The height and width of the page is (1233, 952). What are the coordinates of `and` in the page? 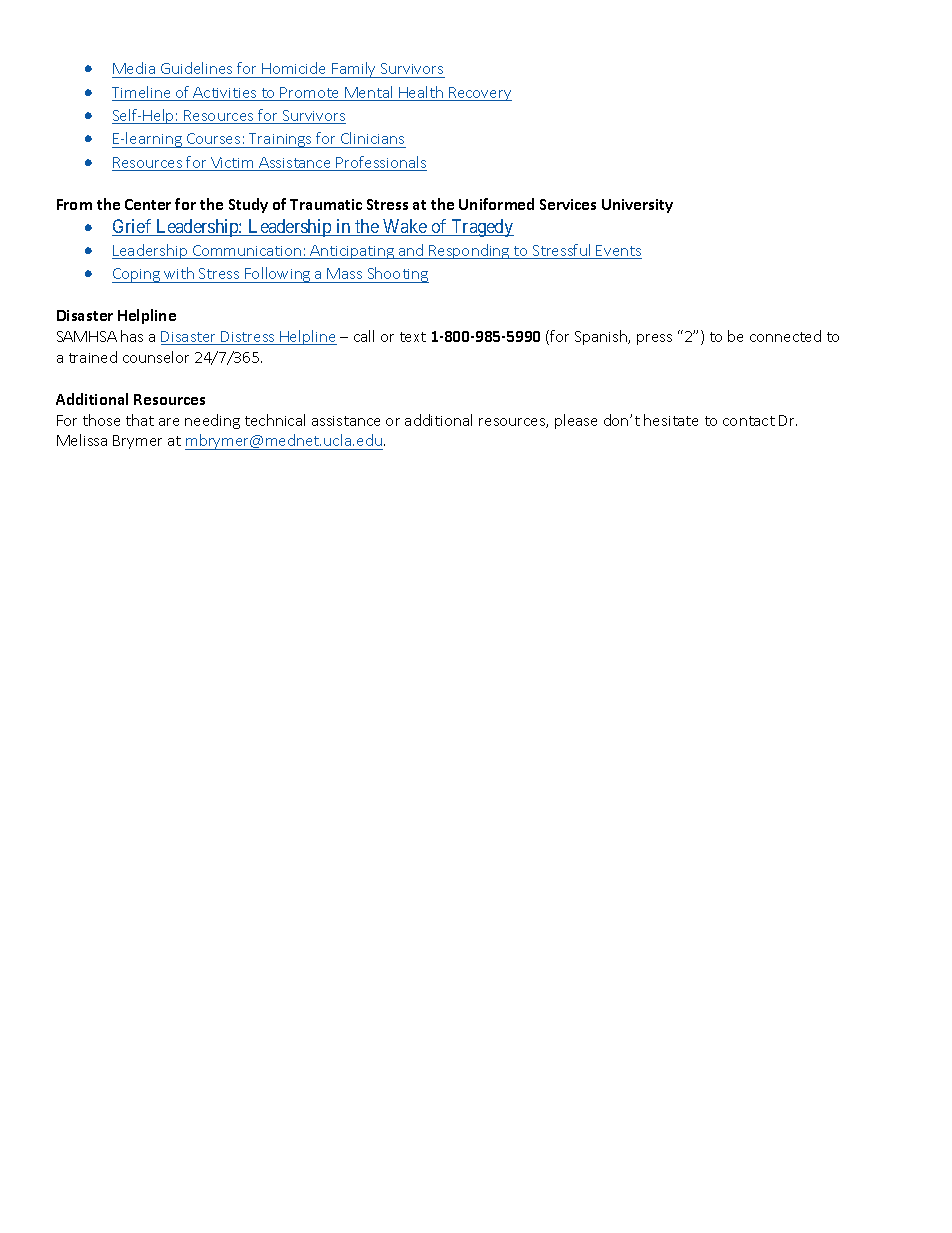 It's located at (411, 251).
